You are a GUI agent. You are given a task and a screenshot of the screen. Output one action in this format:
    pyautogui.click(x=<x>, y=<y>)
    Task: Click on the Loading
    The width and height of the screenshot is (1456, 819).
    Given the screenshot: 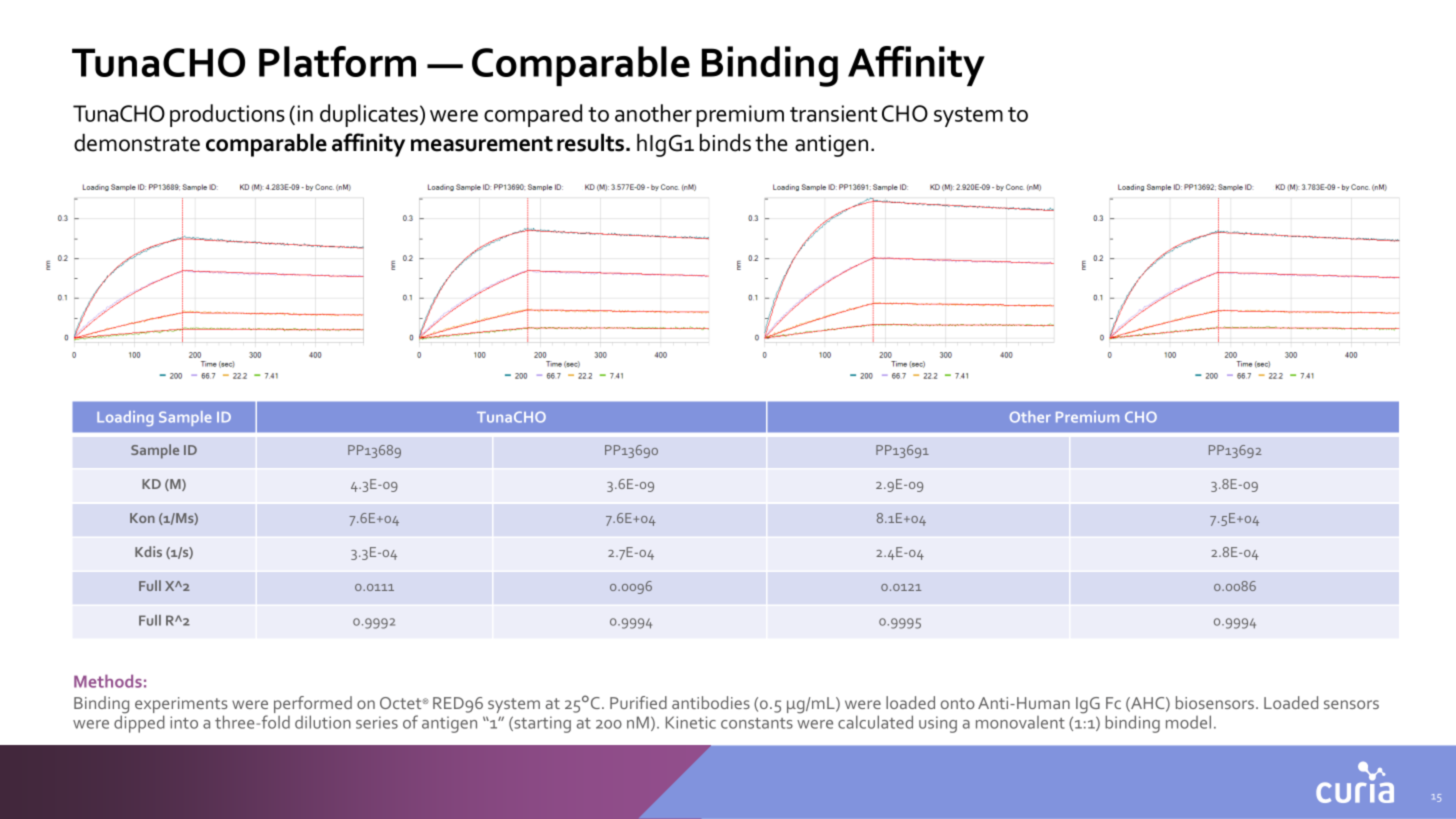 What is the action you would take?
    pyautogui.click(x=125, y=418)
